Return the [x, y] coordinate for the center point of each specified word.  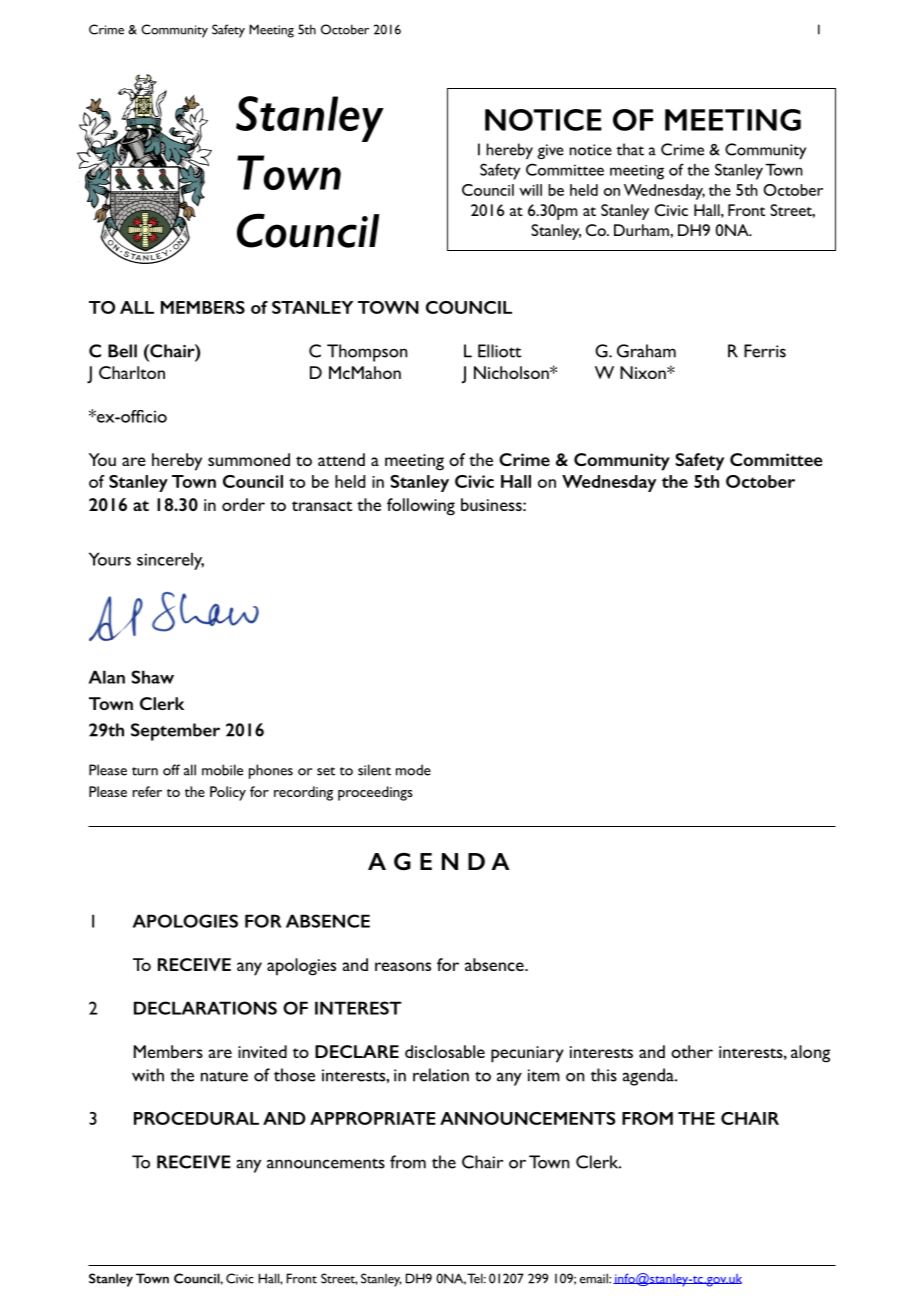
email [595, 1278]
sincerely [170, 561]
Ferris [765, 351]
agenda [649, 1077]
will [530, 190]
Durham [642, 230]
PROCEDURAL [196, 1118]
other [692, 1051]
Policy [228, 793]
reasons [403, 966]
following [421, 507]
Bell [122, 351]
